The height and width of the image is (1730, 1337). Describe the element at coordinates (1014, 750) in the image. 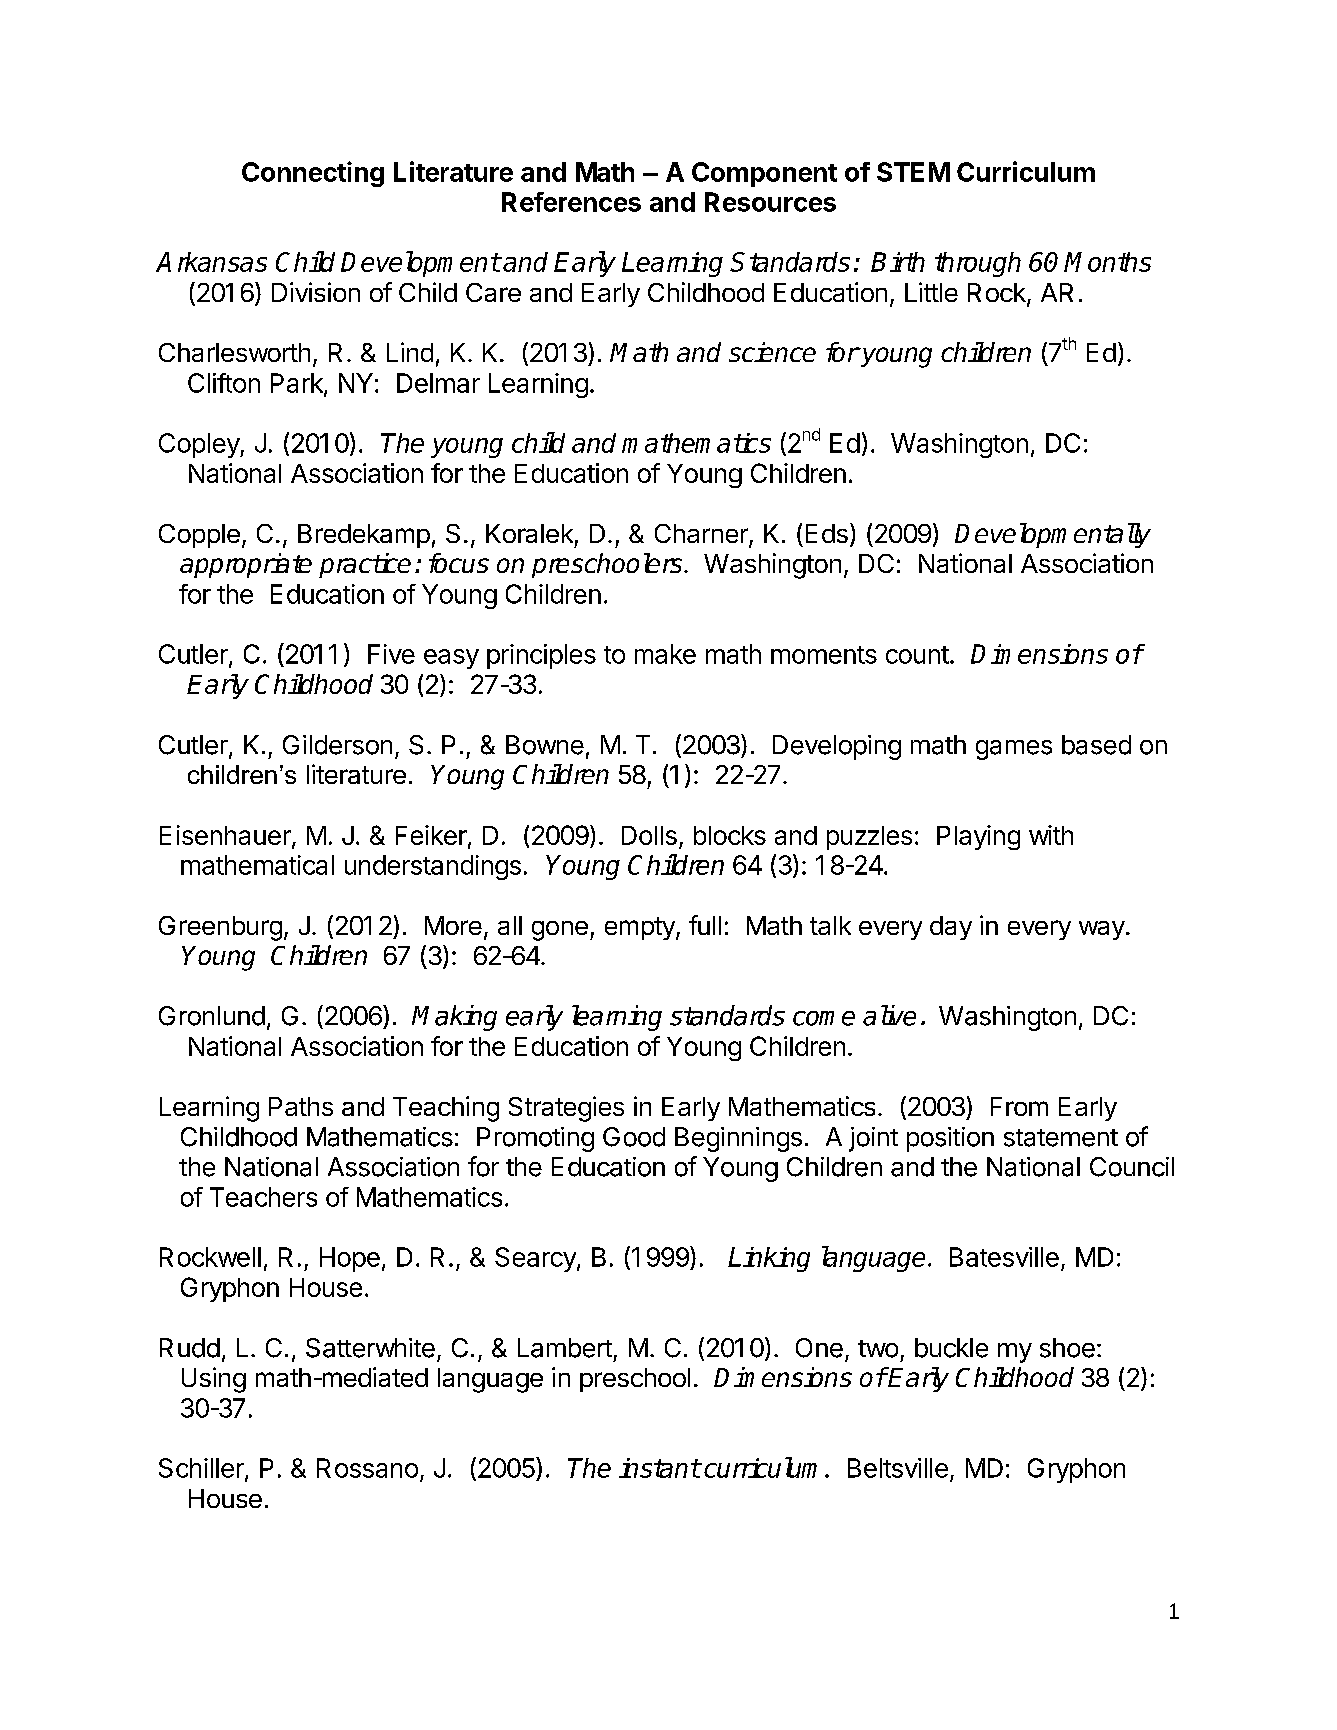

I see `games` at that location.
